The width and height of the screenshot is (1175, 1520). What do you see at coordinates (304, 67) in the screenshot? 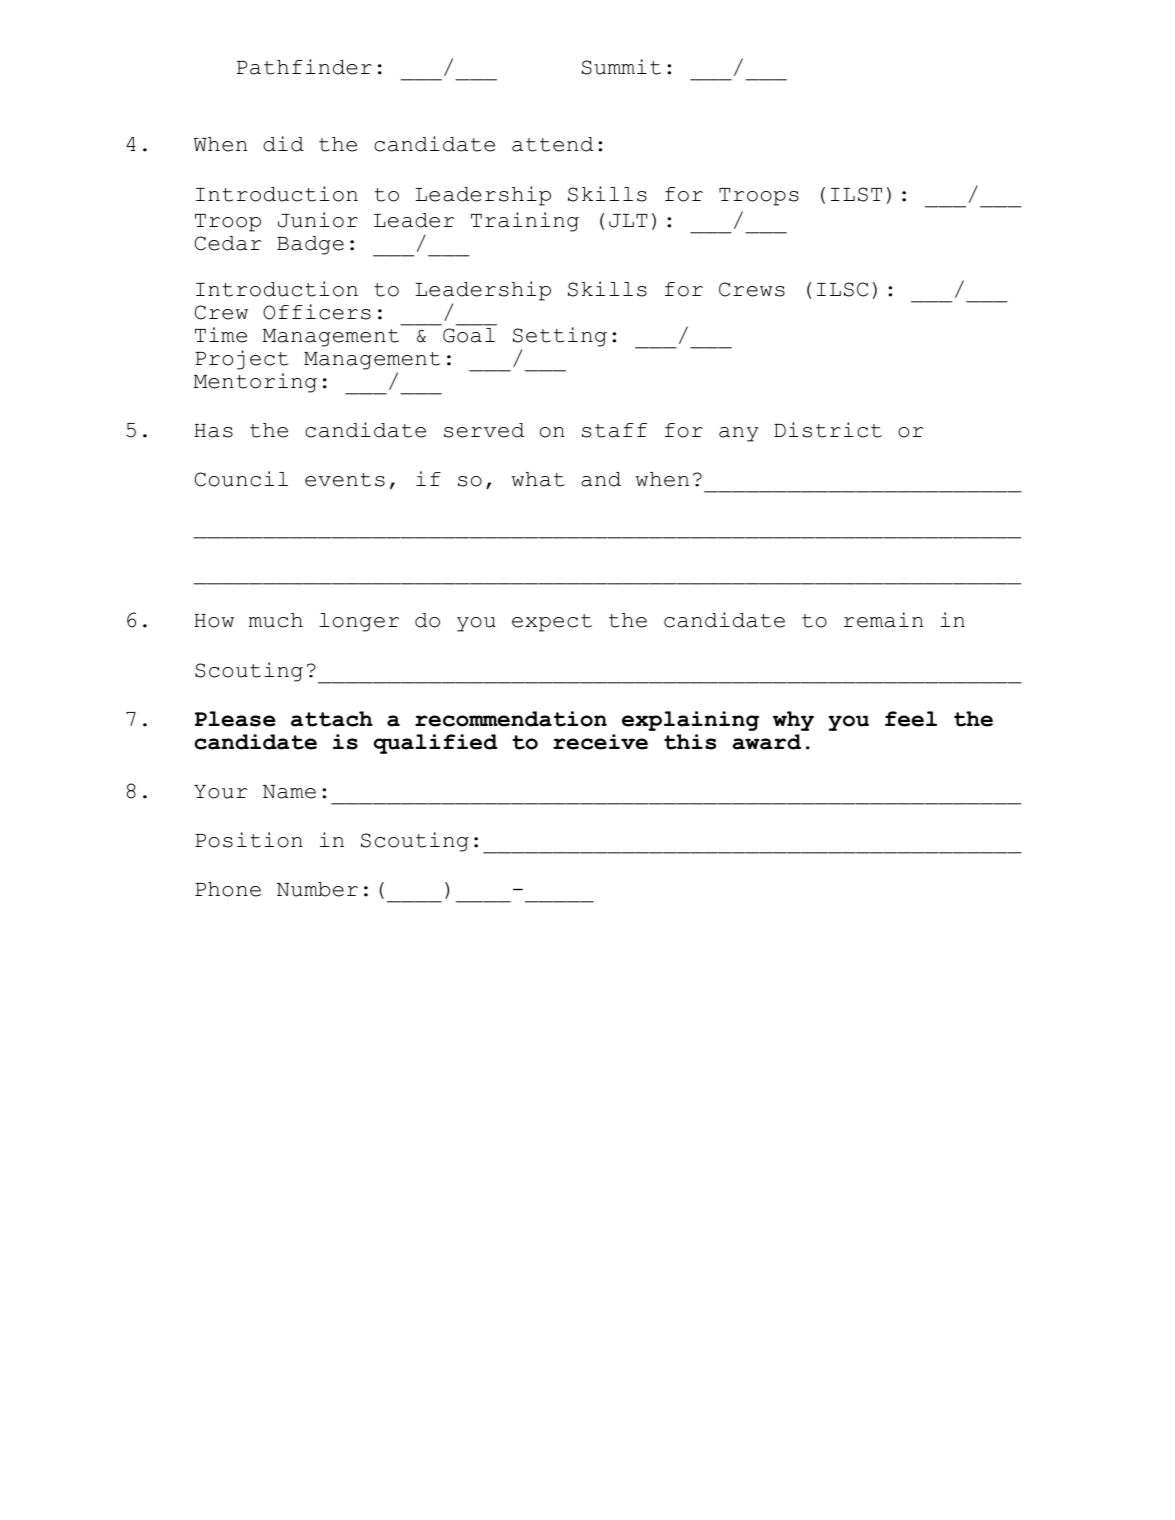
I see `Pathfinder` at bounding box center [304, 67].
